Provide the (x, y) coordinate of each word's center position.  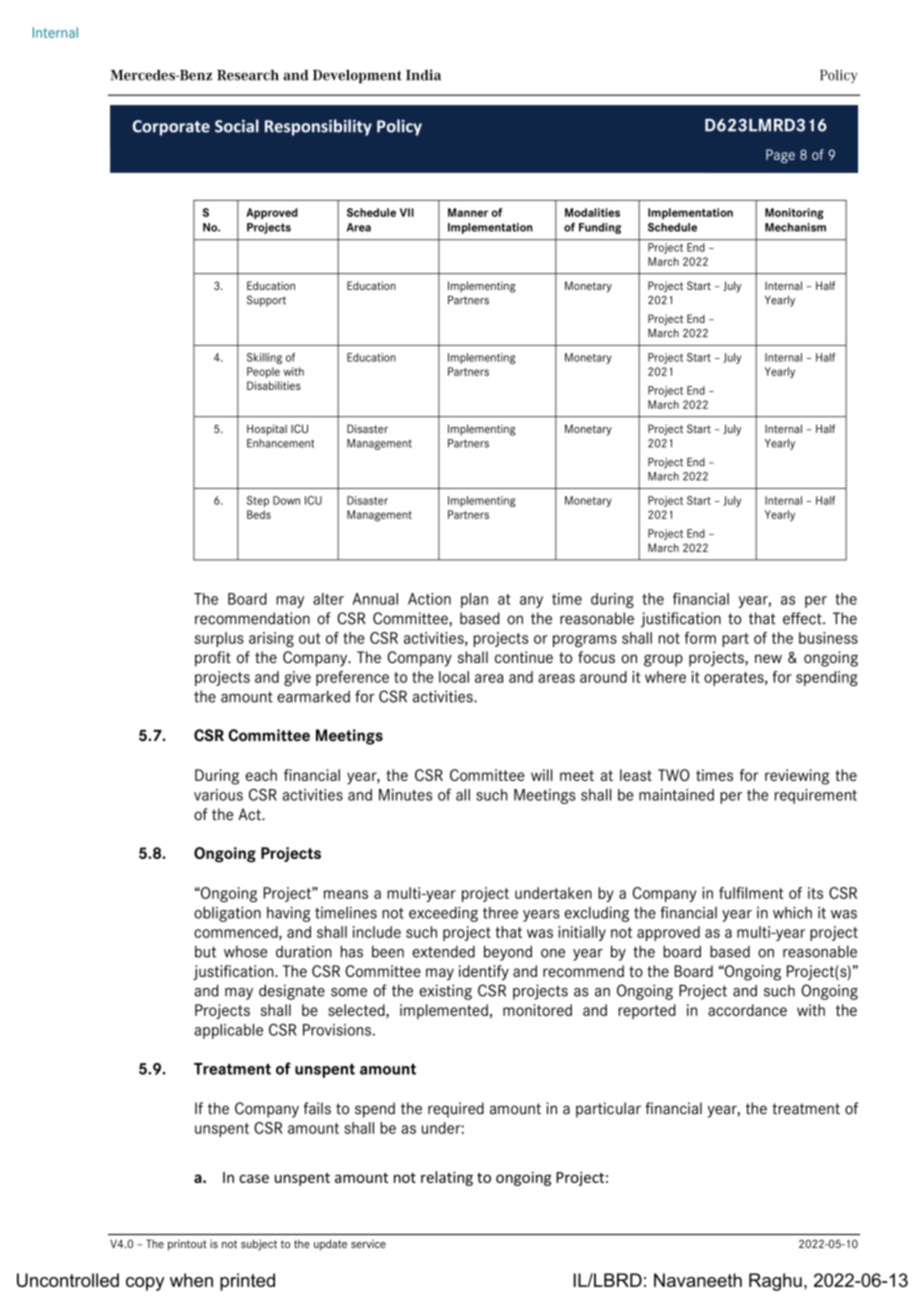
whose (245, 952)
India (423, 75)
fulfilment (751, 893)
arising (271, 639)
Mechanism (795, 227)
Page (780, 156)
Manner (468, 212)
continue (524, 657)
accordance (747, 1010)
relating (447, 1178)
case (254, 1178)
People (263, 372)
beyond (508, 953)
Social (237, 126)
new (768, 659)
